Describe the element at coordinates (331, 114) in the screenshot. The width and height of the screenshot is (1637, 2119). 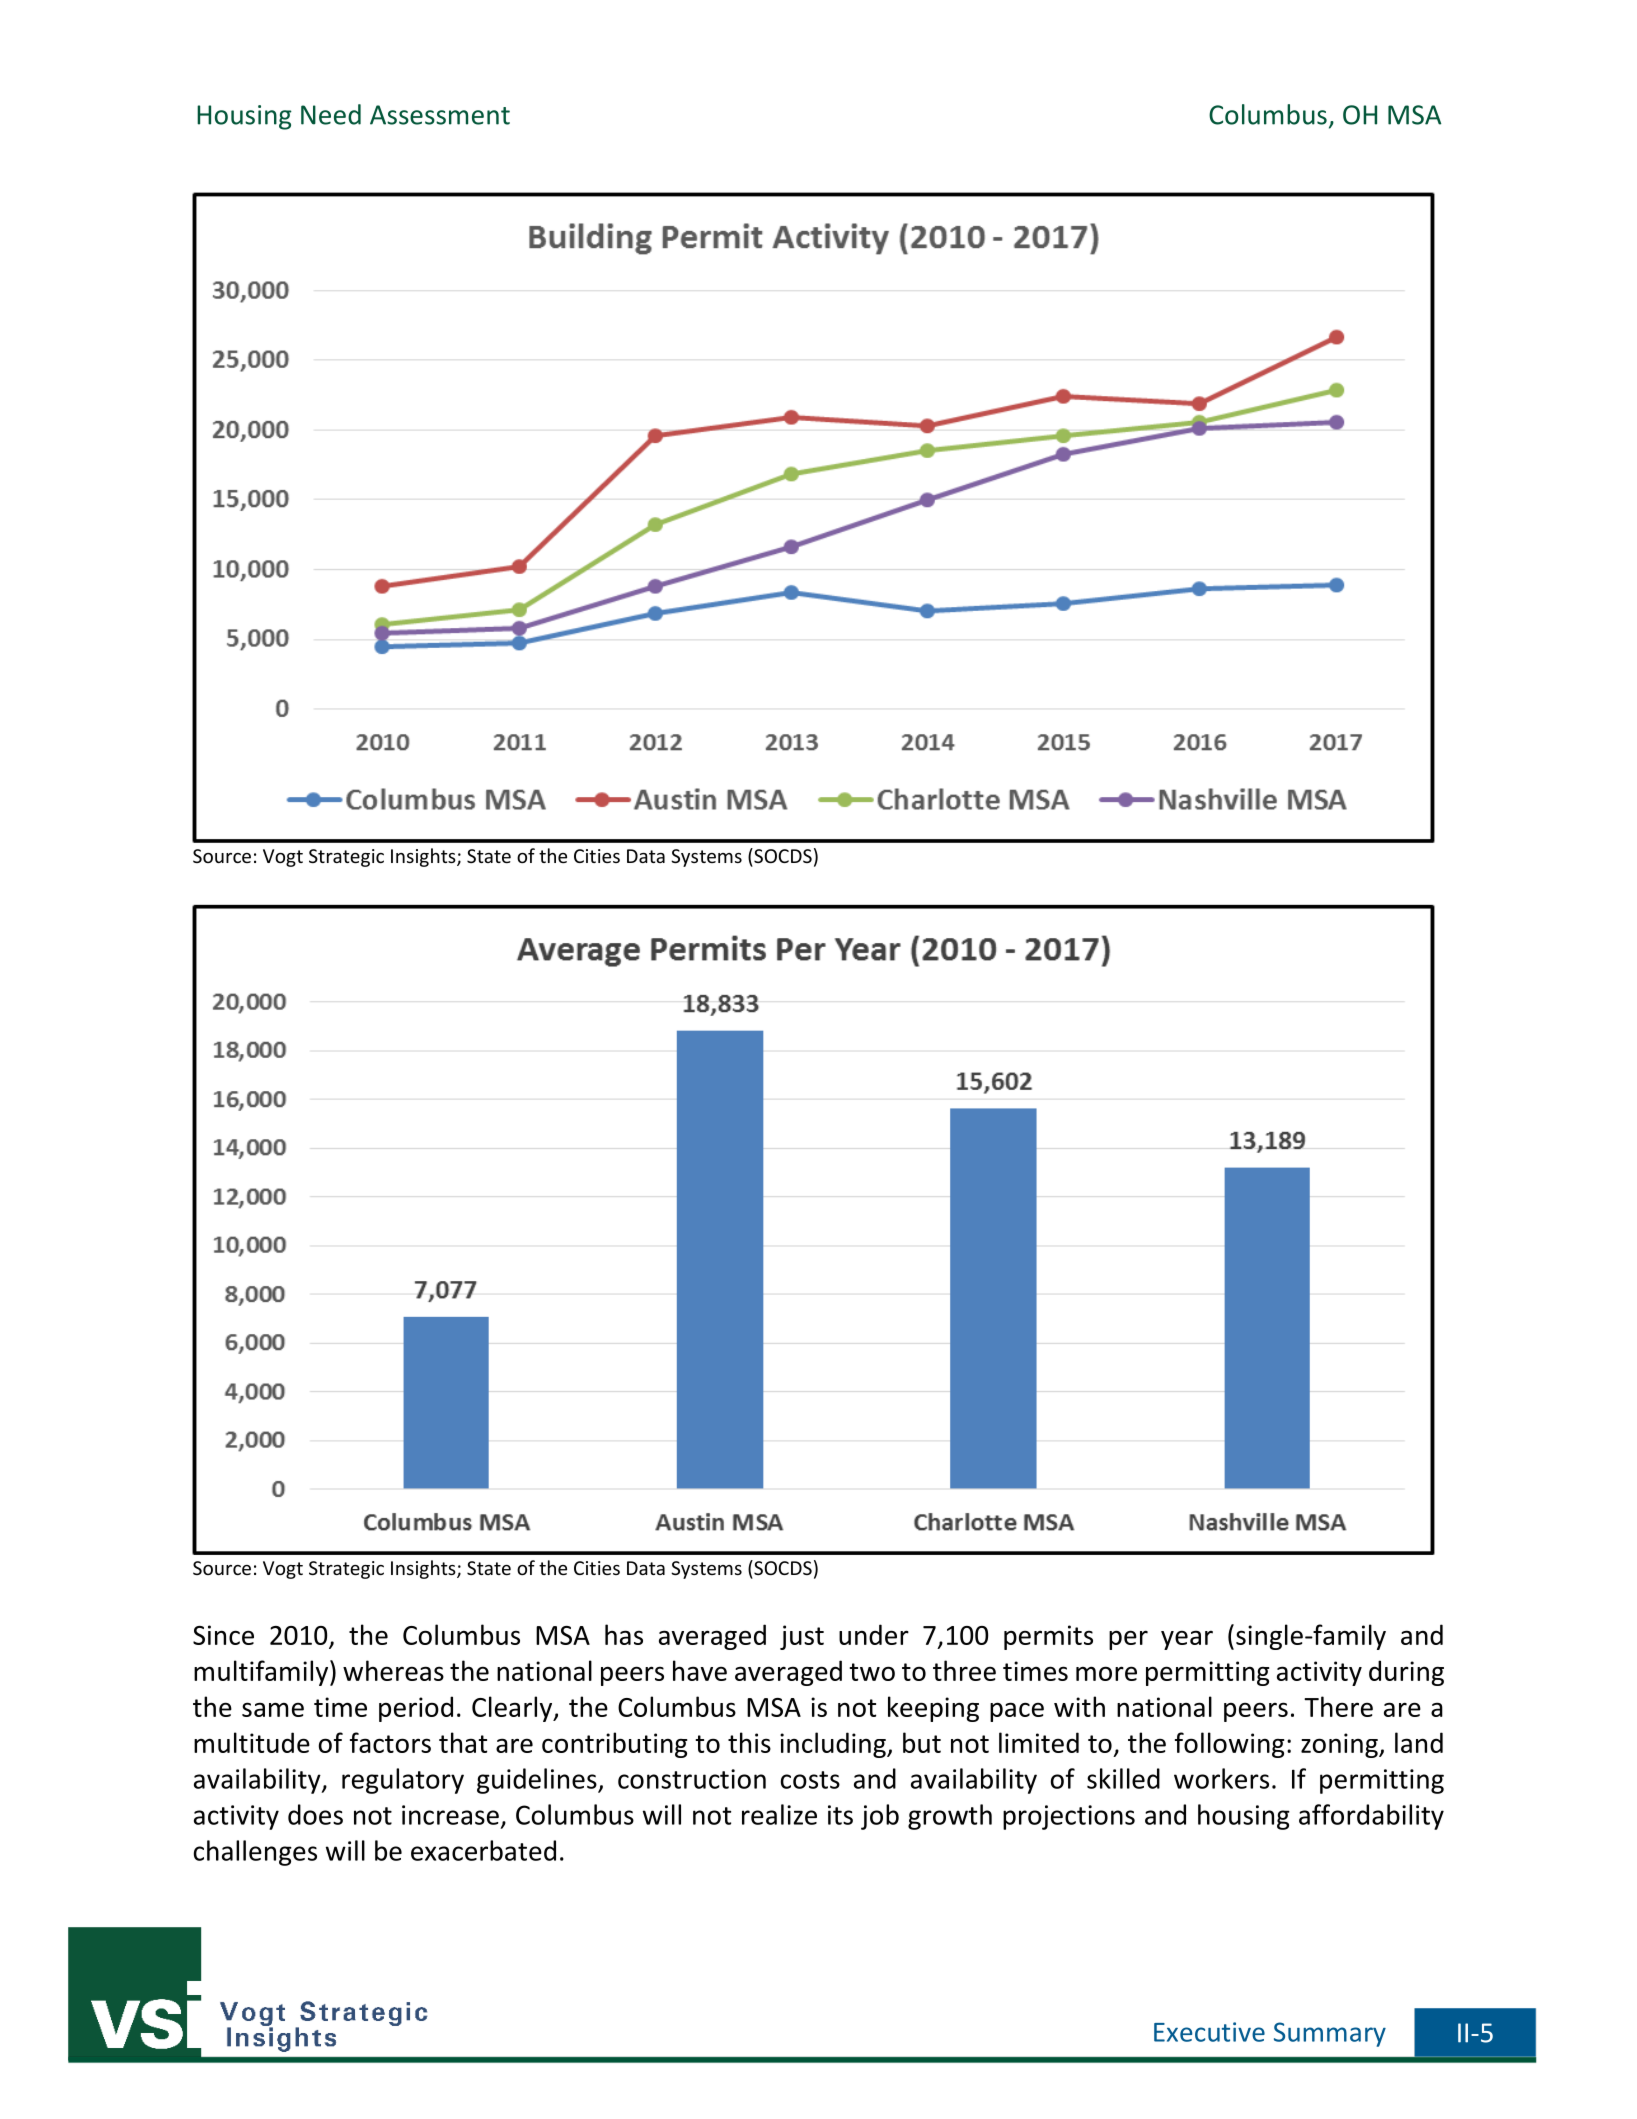
I see `Need` at that location.
